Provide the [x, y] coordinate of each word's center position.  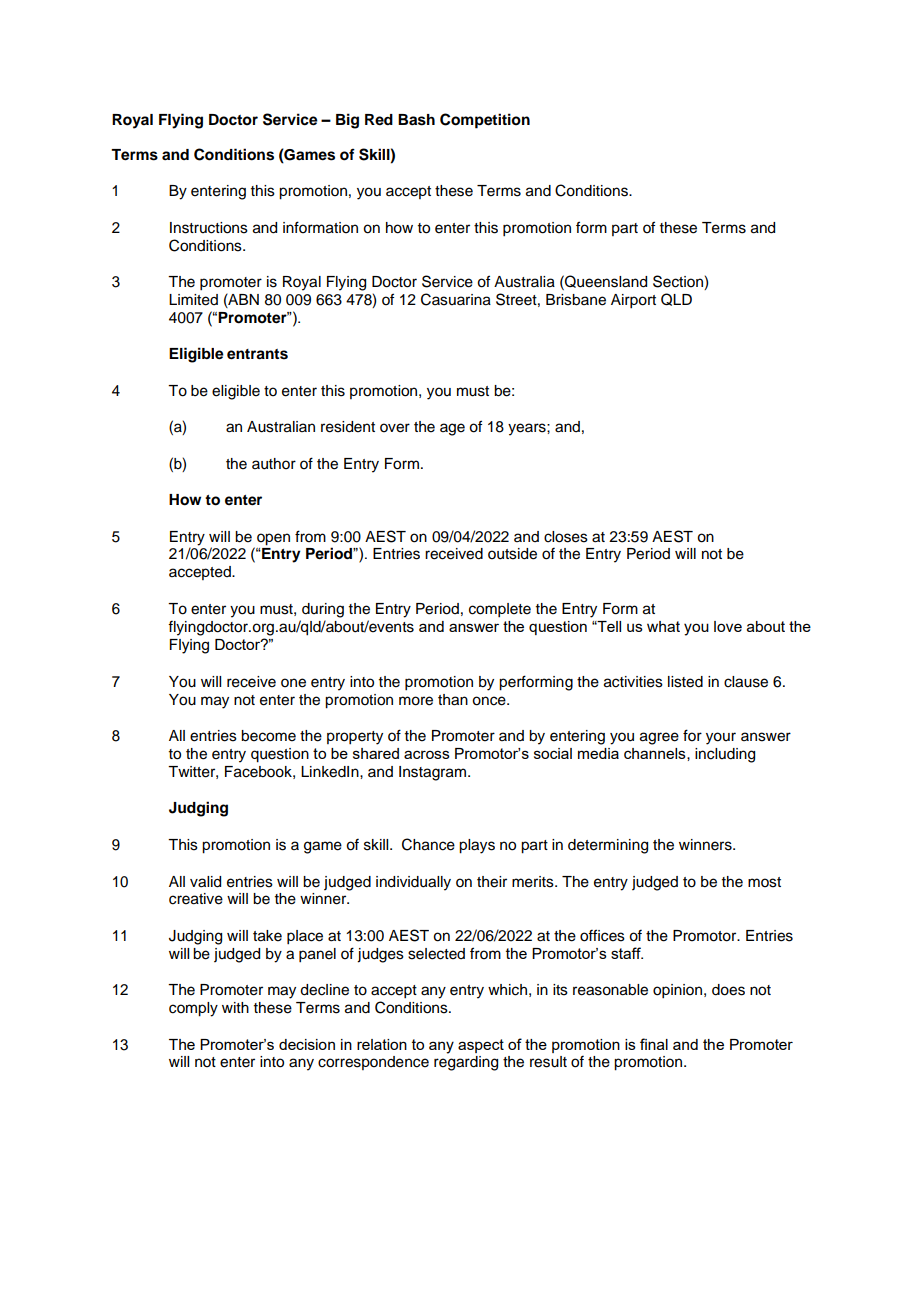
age [452, 429]
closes [566, 537]
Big [347, 121]
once [490, 701]
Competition [485, 121]
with [235, 1007]
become [268, 736]
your [721, 738]
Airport [633, 301]
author [274, 464]
